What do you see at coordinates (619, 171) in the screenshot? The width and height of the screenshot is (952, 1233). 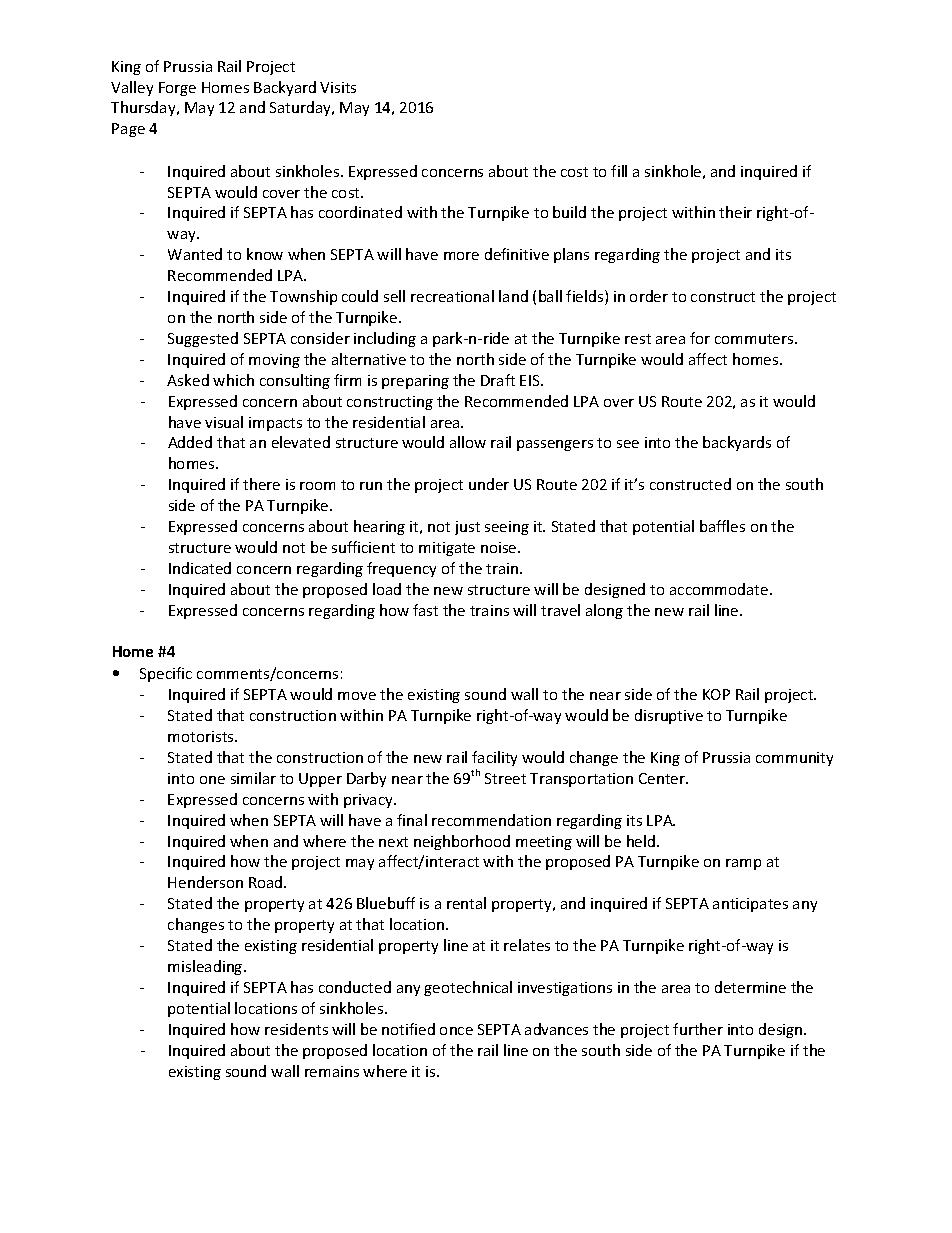 I see `fill` at bounding box center [619, 171].
